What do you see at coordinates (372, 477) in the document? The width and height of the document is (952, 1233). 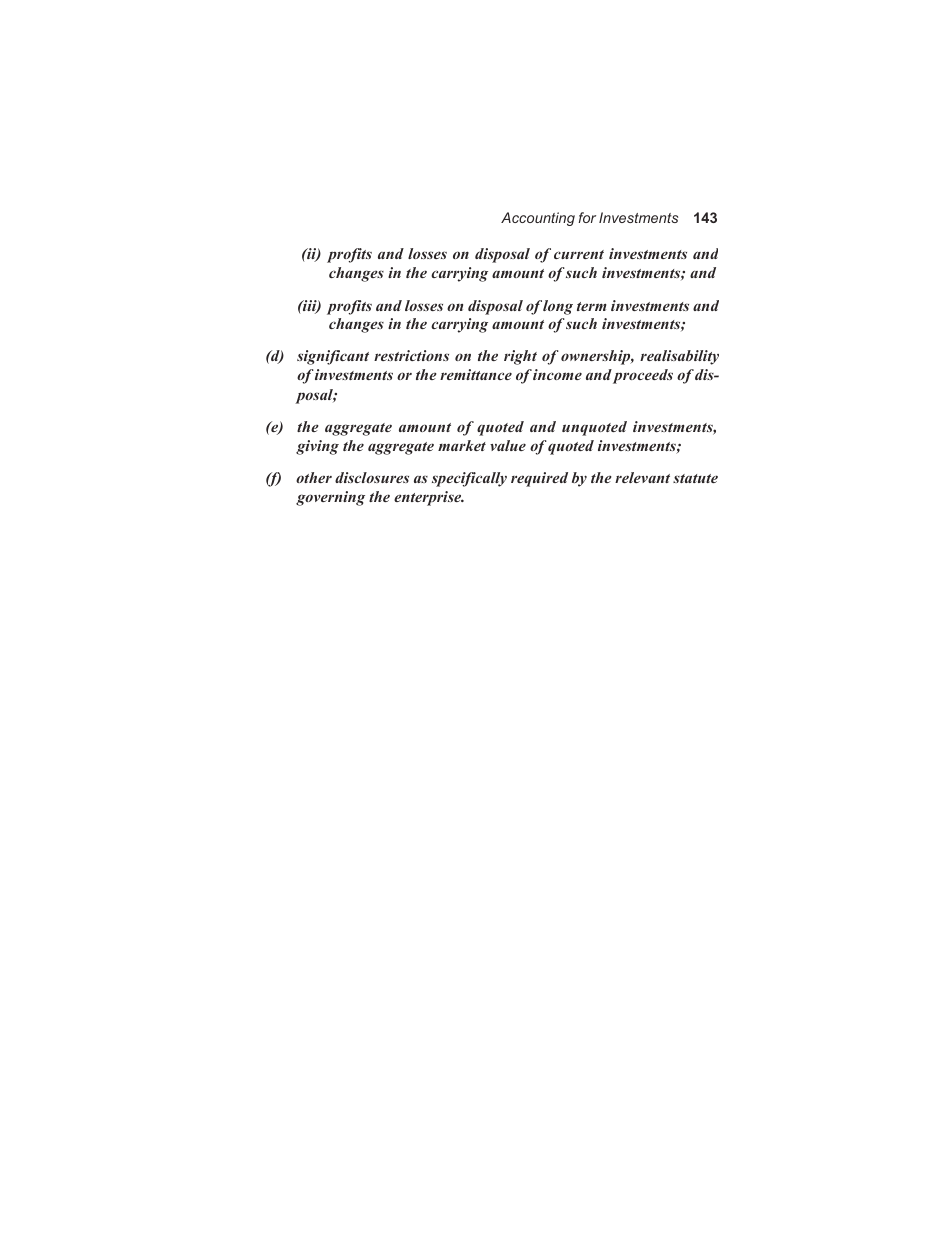 I see `disclosures` at bounding box center [372, 477].
